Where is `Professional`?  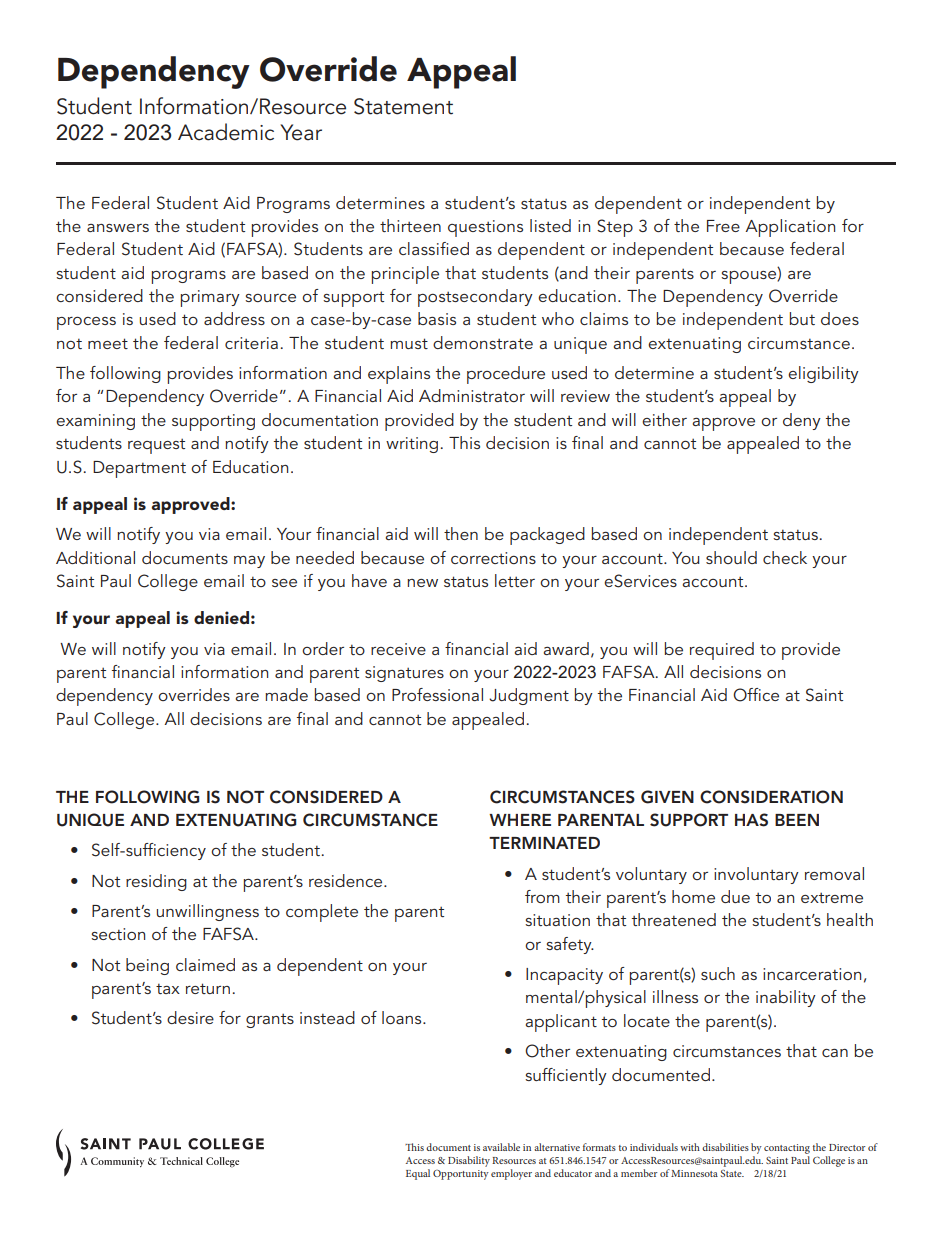 Professional is located at coordinates (437, 694).
